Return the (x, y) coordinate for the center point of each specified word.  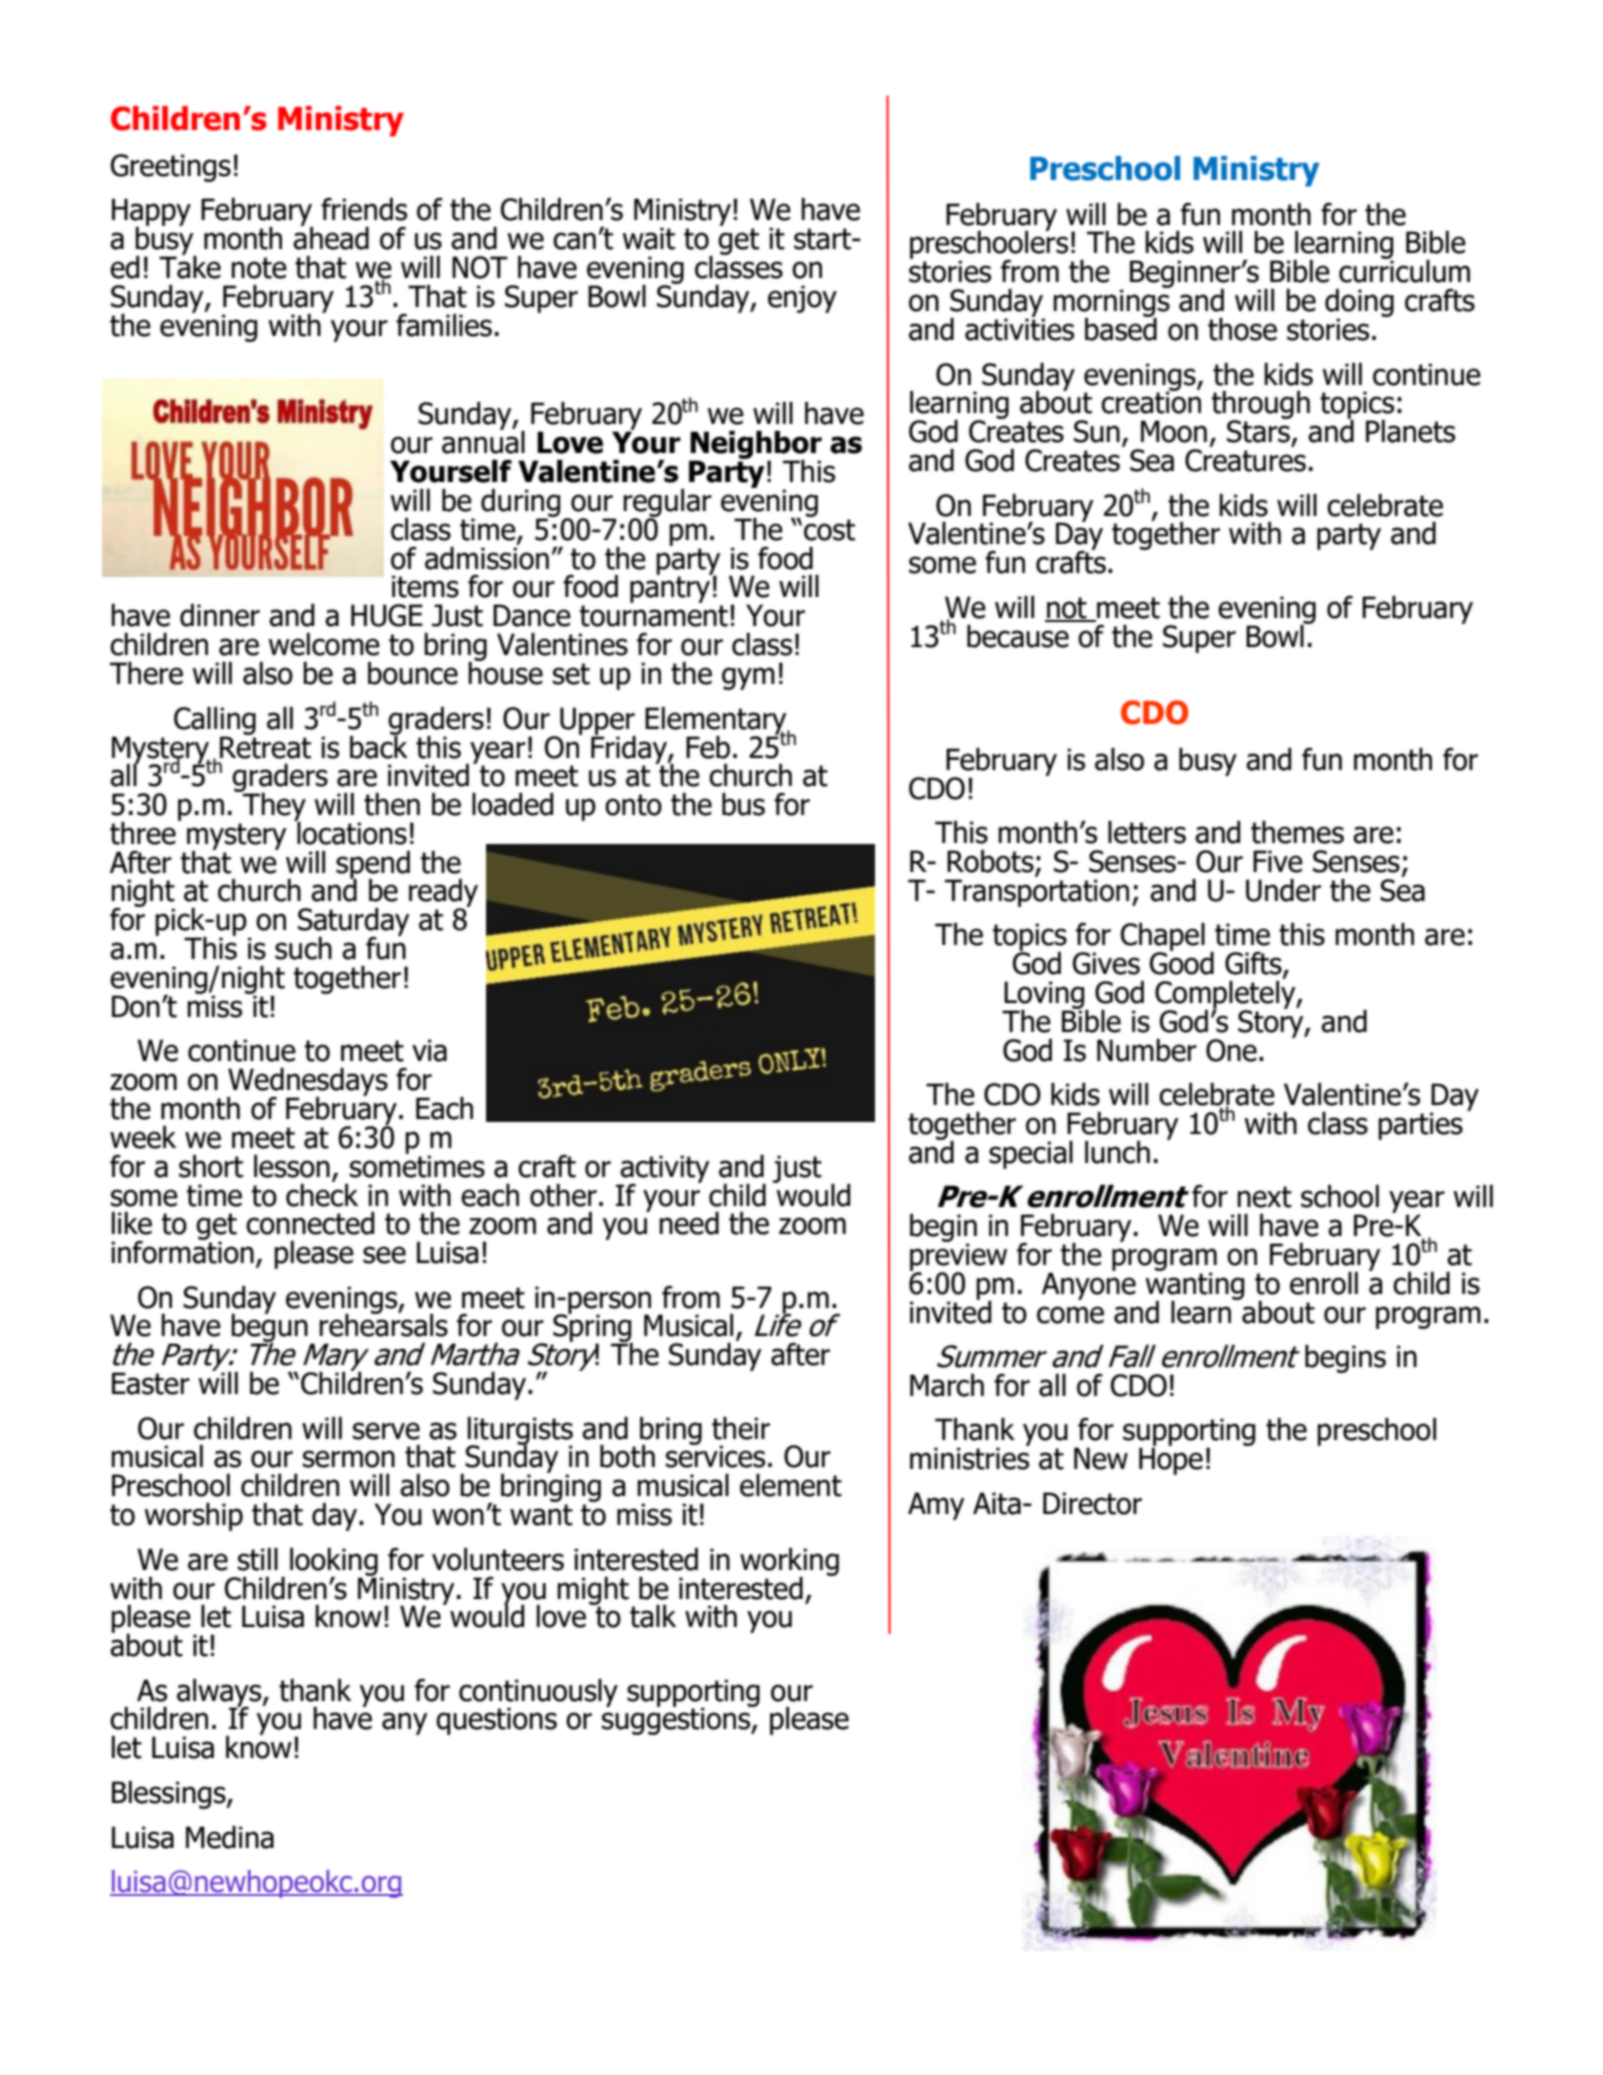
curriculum (1404, 270)
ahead (331, 237)
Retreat (265, 746)
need (689, 1223)
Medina (230, 1837)
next (1264, 1197)
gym (748, 678)
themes (1297, 832)
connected (310, 1223)
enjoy (802, 299)
